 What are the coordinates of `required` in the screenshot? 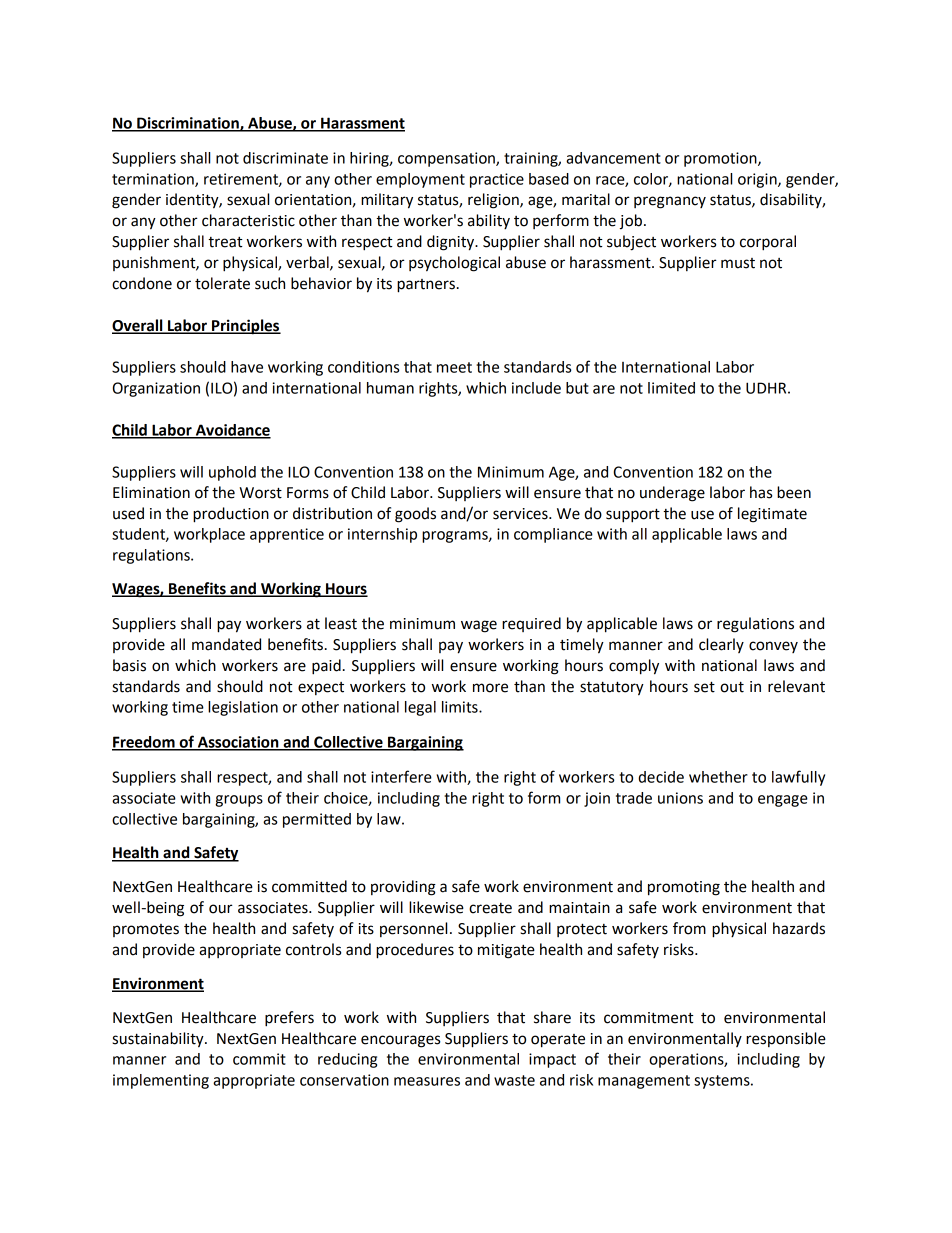 It's located at (531, 624).
